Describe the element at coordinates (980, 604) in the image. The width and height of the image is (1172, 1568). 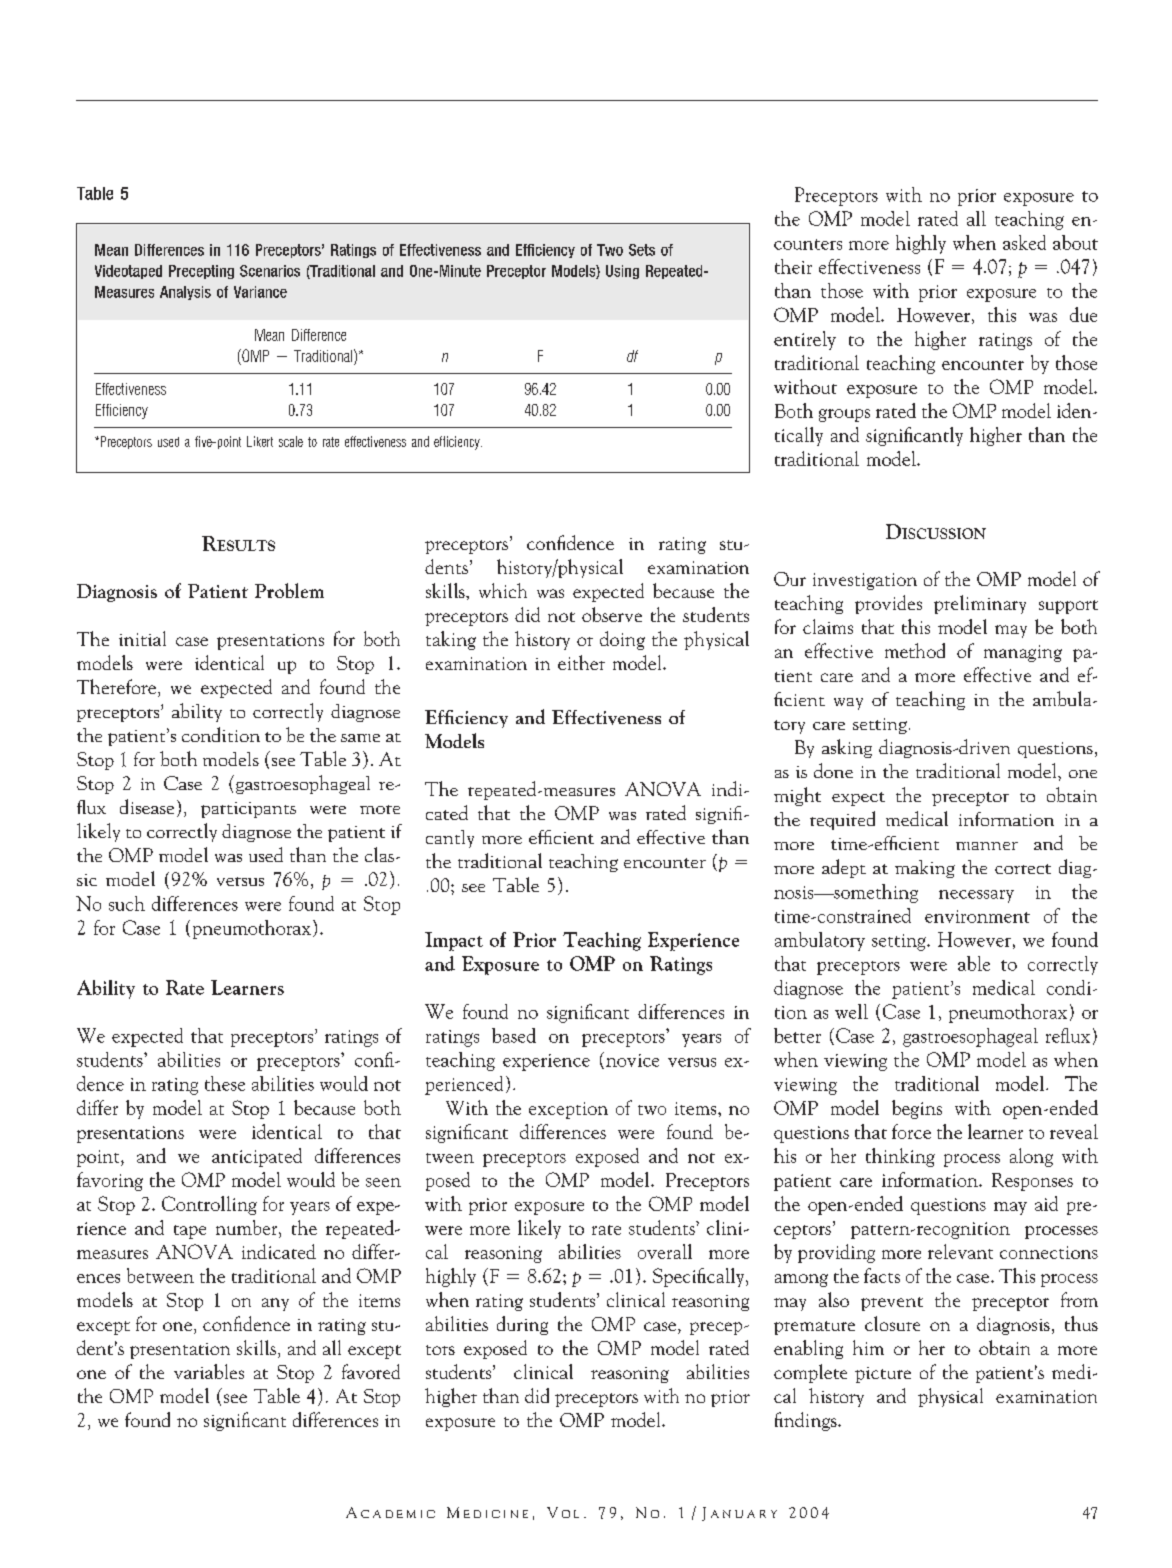
I see `preliminary` at that location.
